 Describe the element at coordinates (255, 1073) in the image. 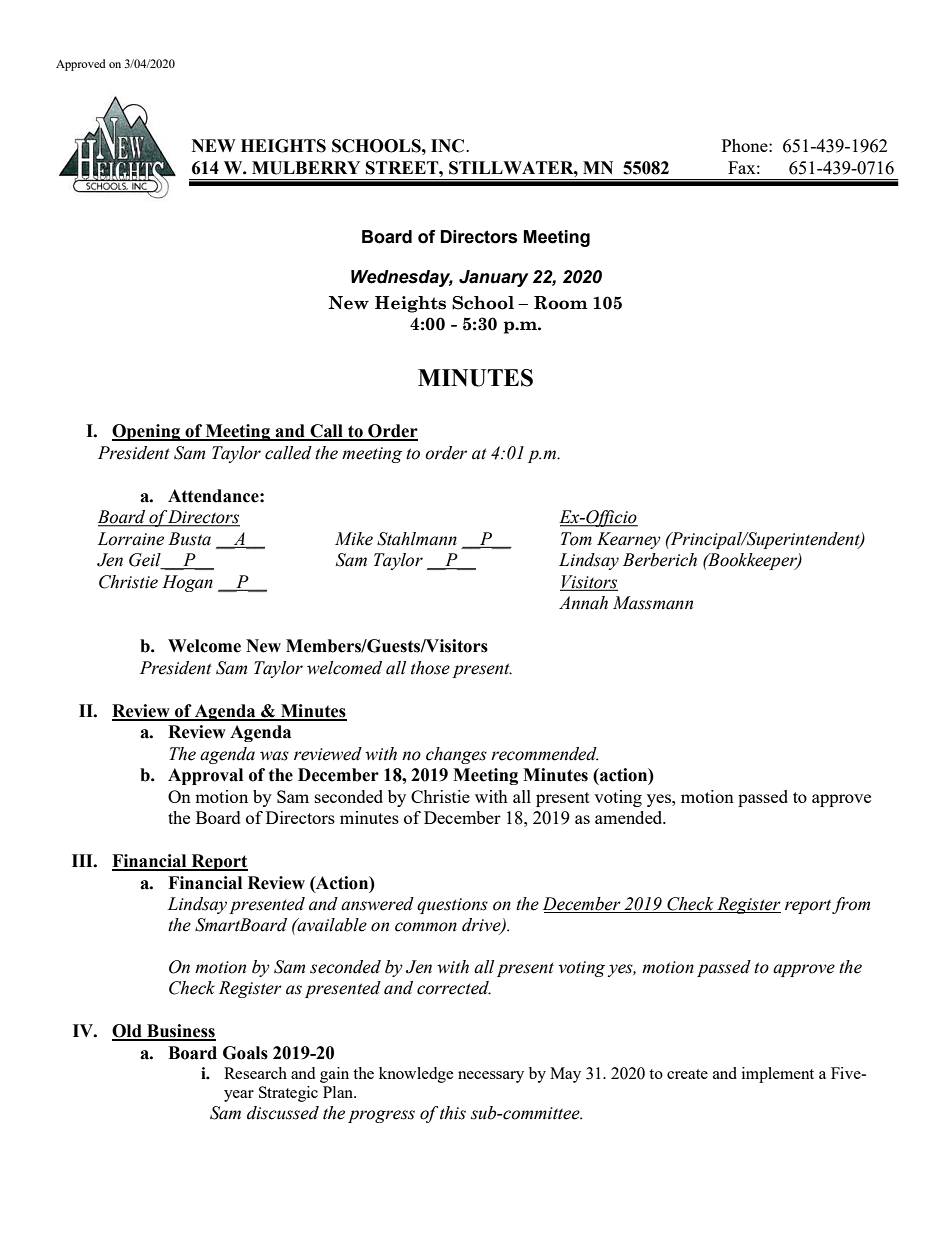

I see `Research` at that location.
